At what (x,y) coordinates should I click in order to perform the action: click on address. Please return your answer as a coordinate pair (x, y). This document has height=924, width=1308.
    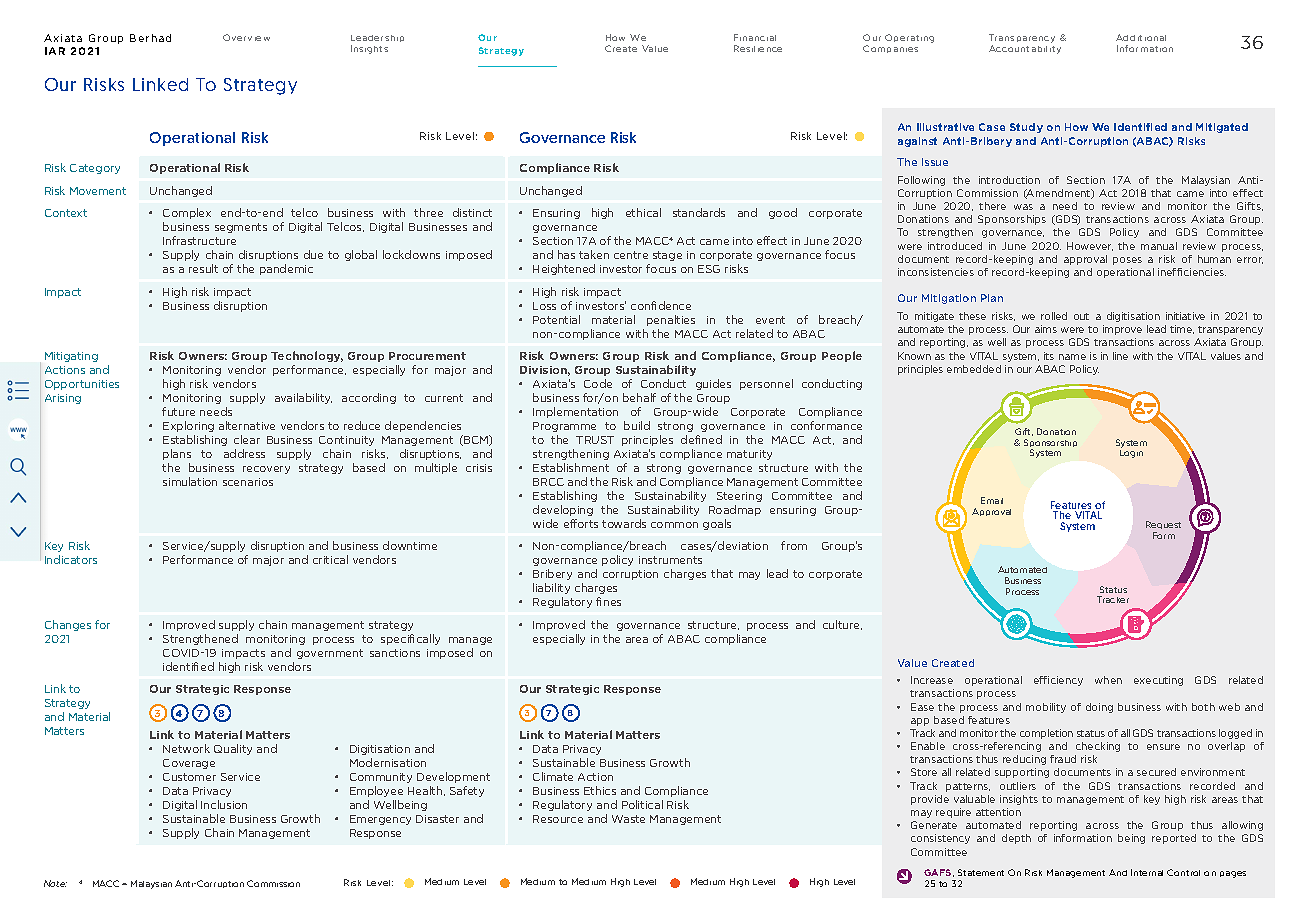
    Looking at the image, I should click on (244, 453).
